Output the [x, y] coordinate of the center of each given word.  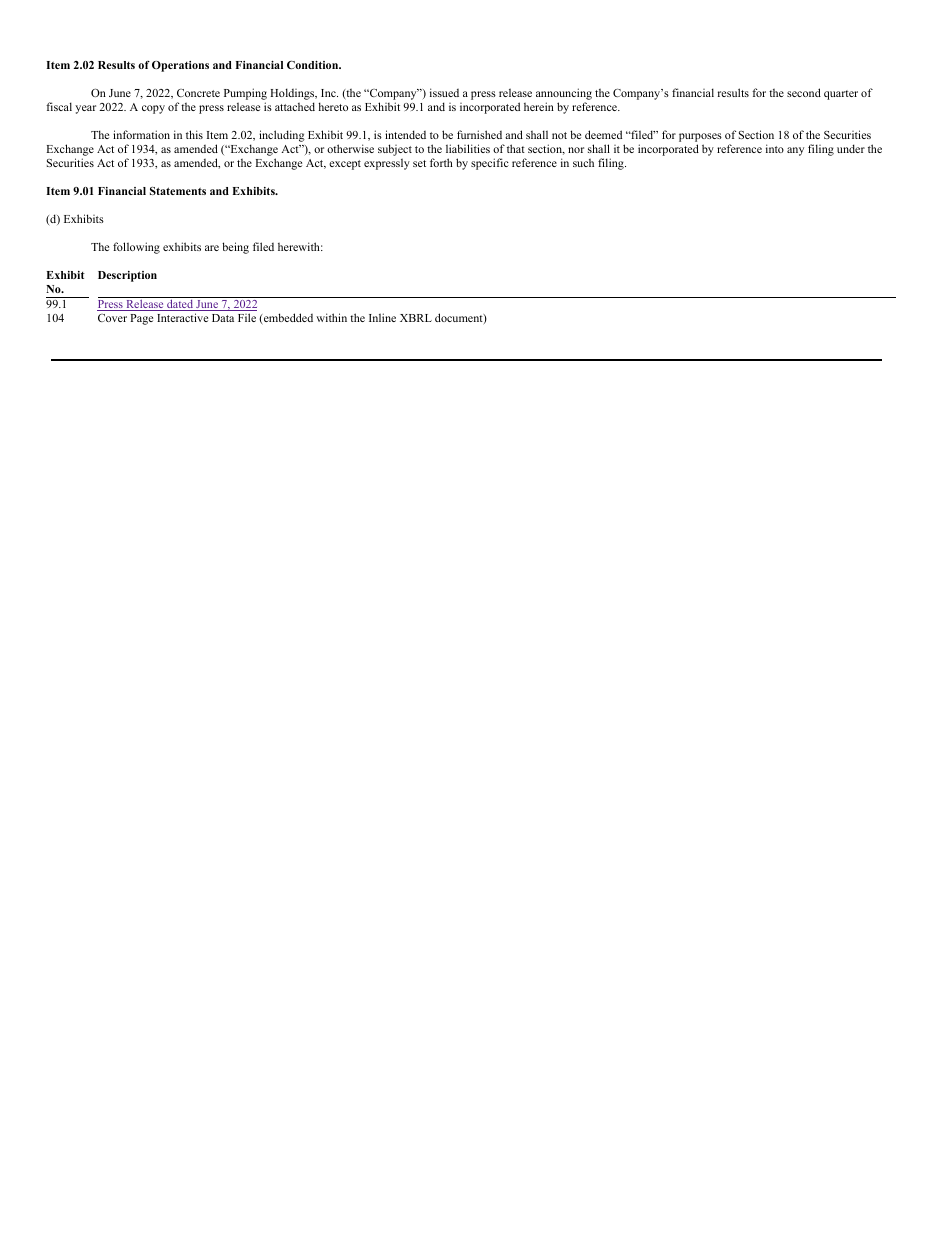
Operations [180, 66]
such [583, 163]
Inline [382, 317]
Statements [178, 191]
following [136, 248]
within [331, 317]
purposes [700, 139]
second [804, 92]
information [141, 134]
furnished [479, 134]
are [212, 248]
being [235, 248]
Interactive [182, 317]
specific [490, 164]
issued [444, 92]
